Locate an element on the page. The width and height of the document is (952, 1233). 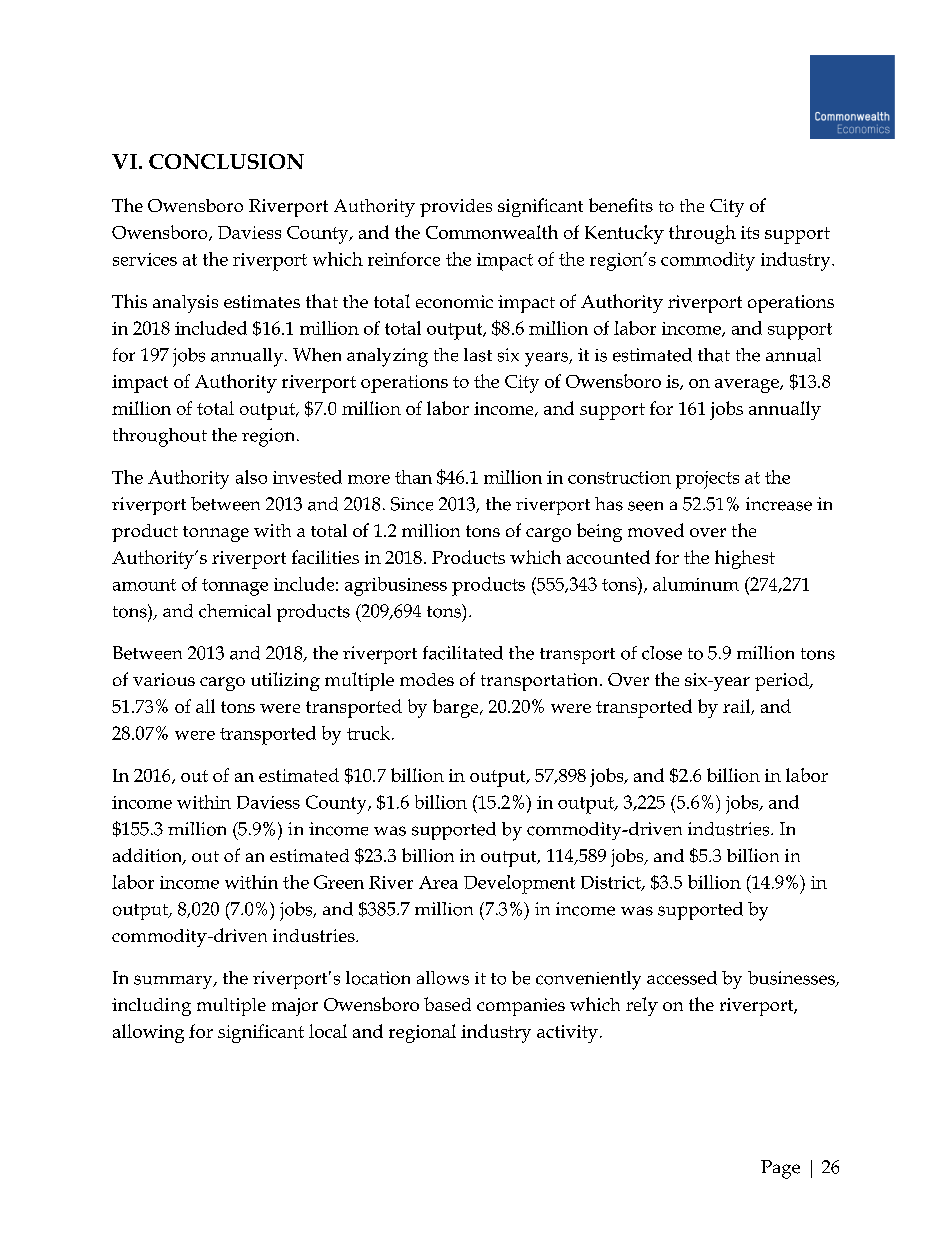
activity is located at coordinates (567, 1034).
